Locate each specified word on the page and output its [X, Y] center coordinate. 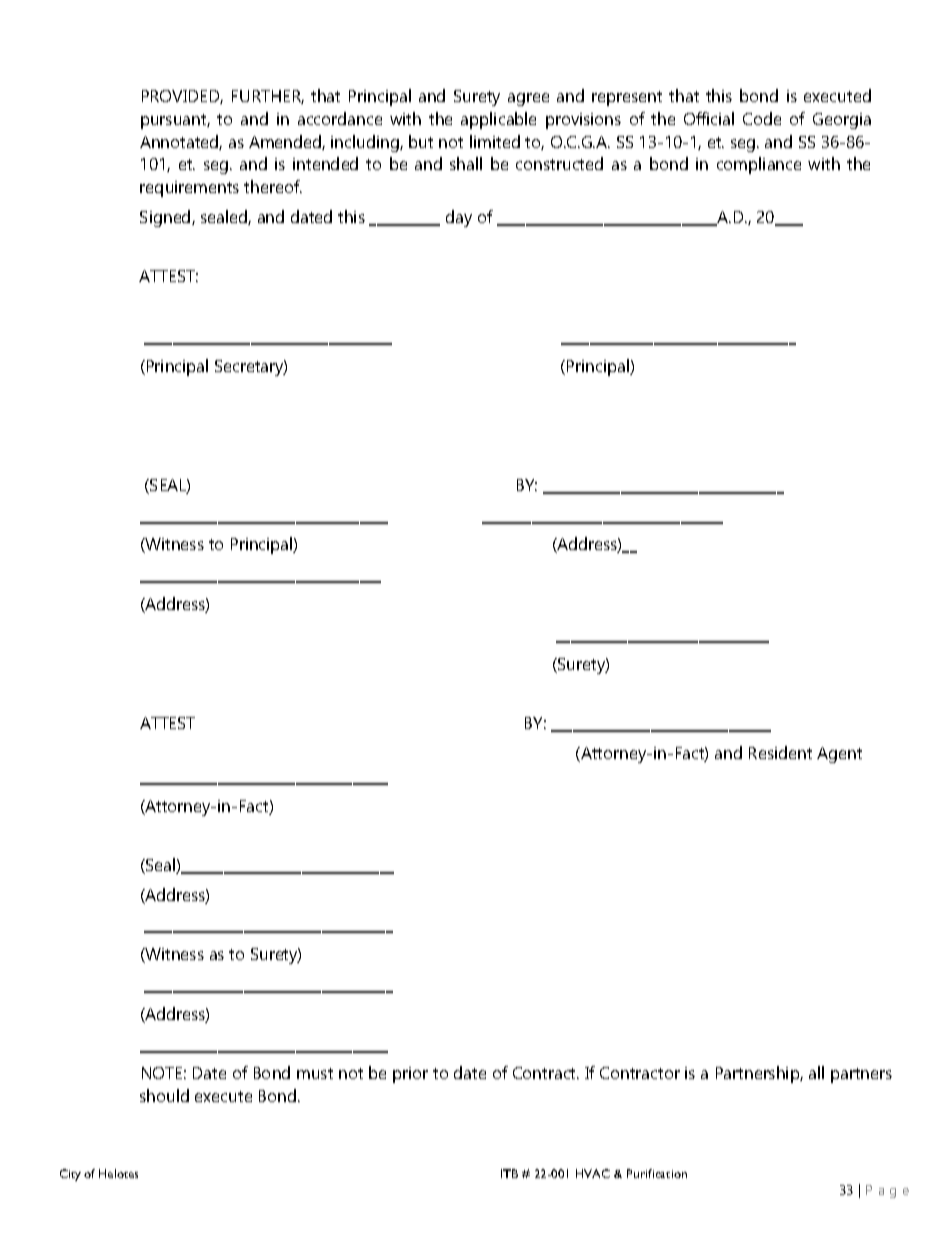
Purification [657, 1173]
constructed [559, 163]
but [421, 141]
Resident [780, 752]
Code [762, 118]
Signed [166, 218]
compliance [759, 165]
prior [410, 1075]
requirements [189, 189]
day [459, 218]
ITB [509, 1173]
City [70, 1175]
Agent [839, 755]
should [164, 1095]
